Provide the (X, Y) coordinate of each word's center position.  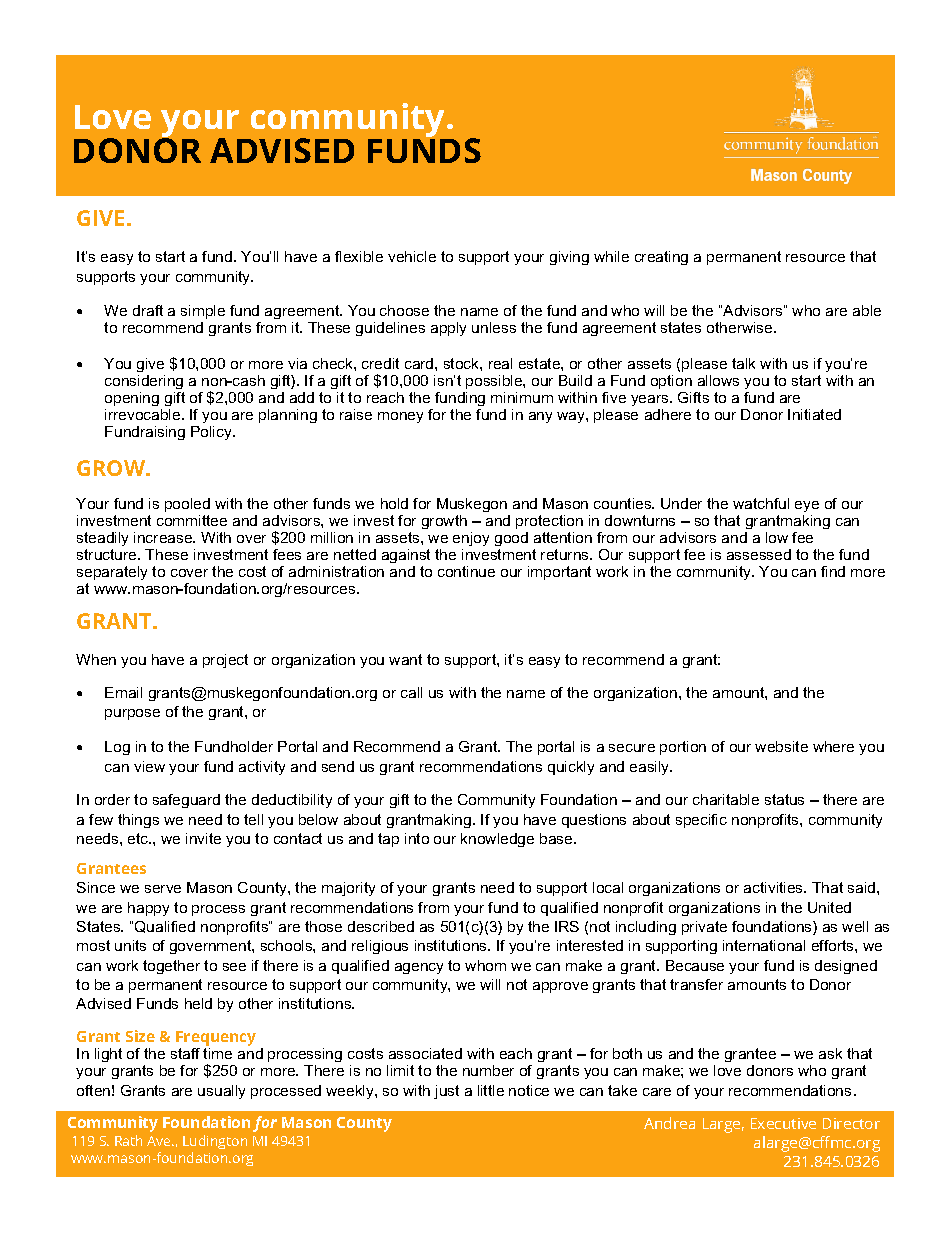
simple (203, 312)
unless (494, 327)
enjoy (471, 539)
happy (148, 909)
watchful (761, 503)
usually (221, 1092)
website (781, 746)
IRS (567, 926)
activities (775, 887)
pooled (187, 505)
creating (661, 258)
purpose (132, 714)
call (411, 692)
